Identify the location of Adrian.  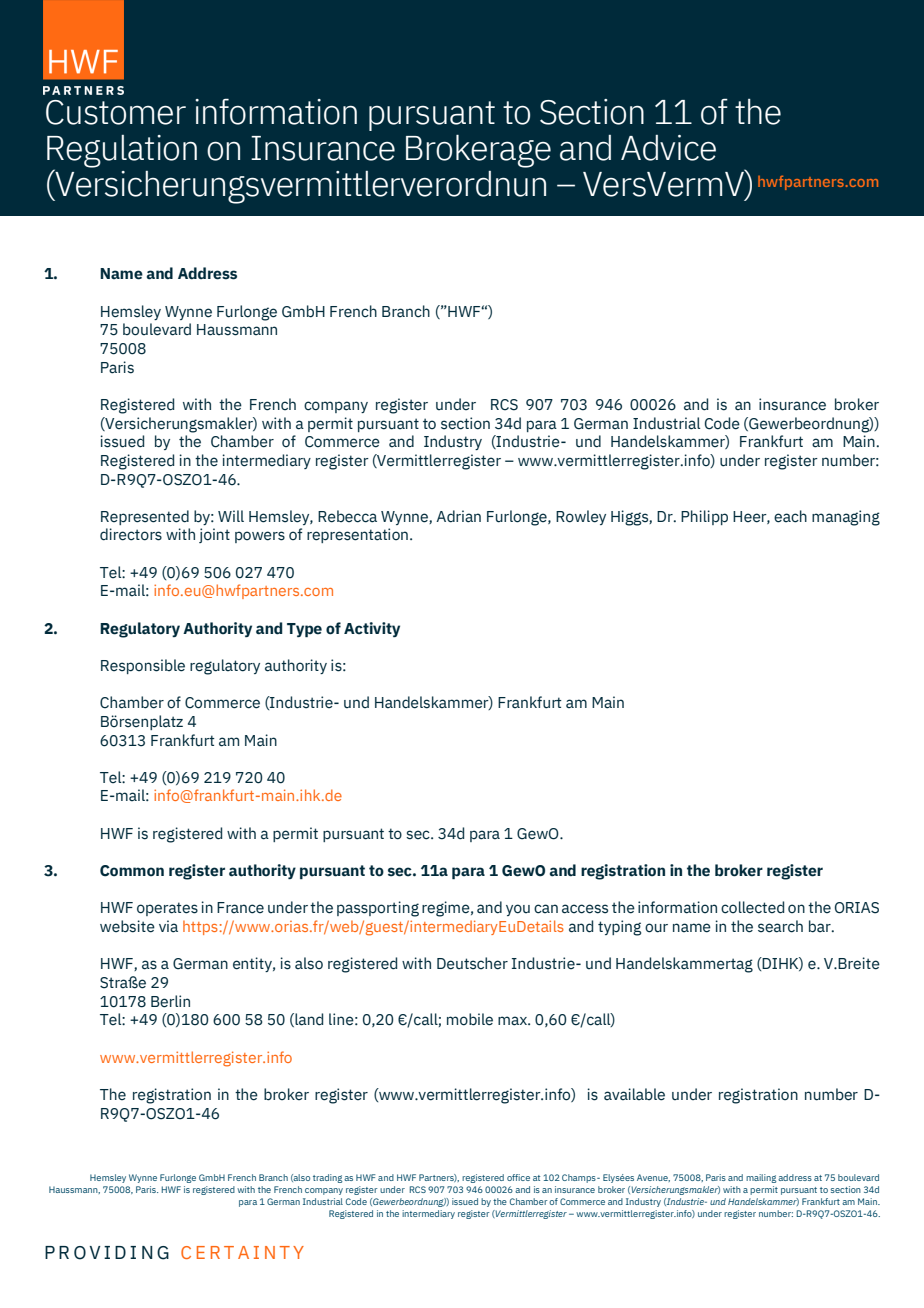
(458, 516).
